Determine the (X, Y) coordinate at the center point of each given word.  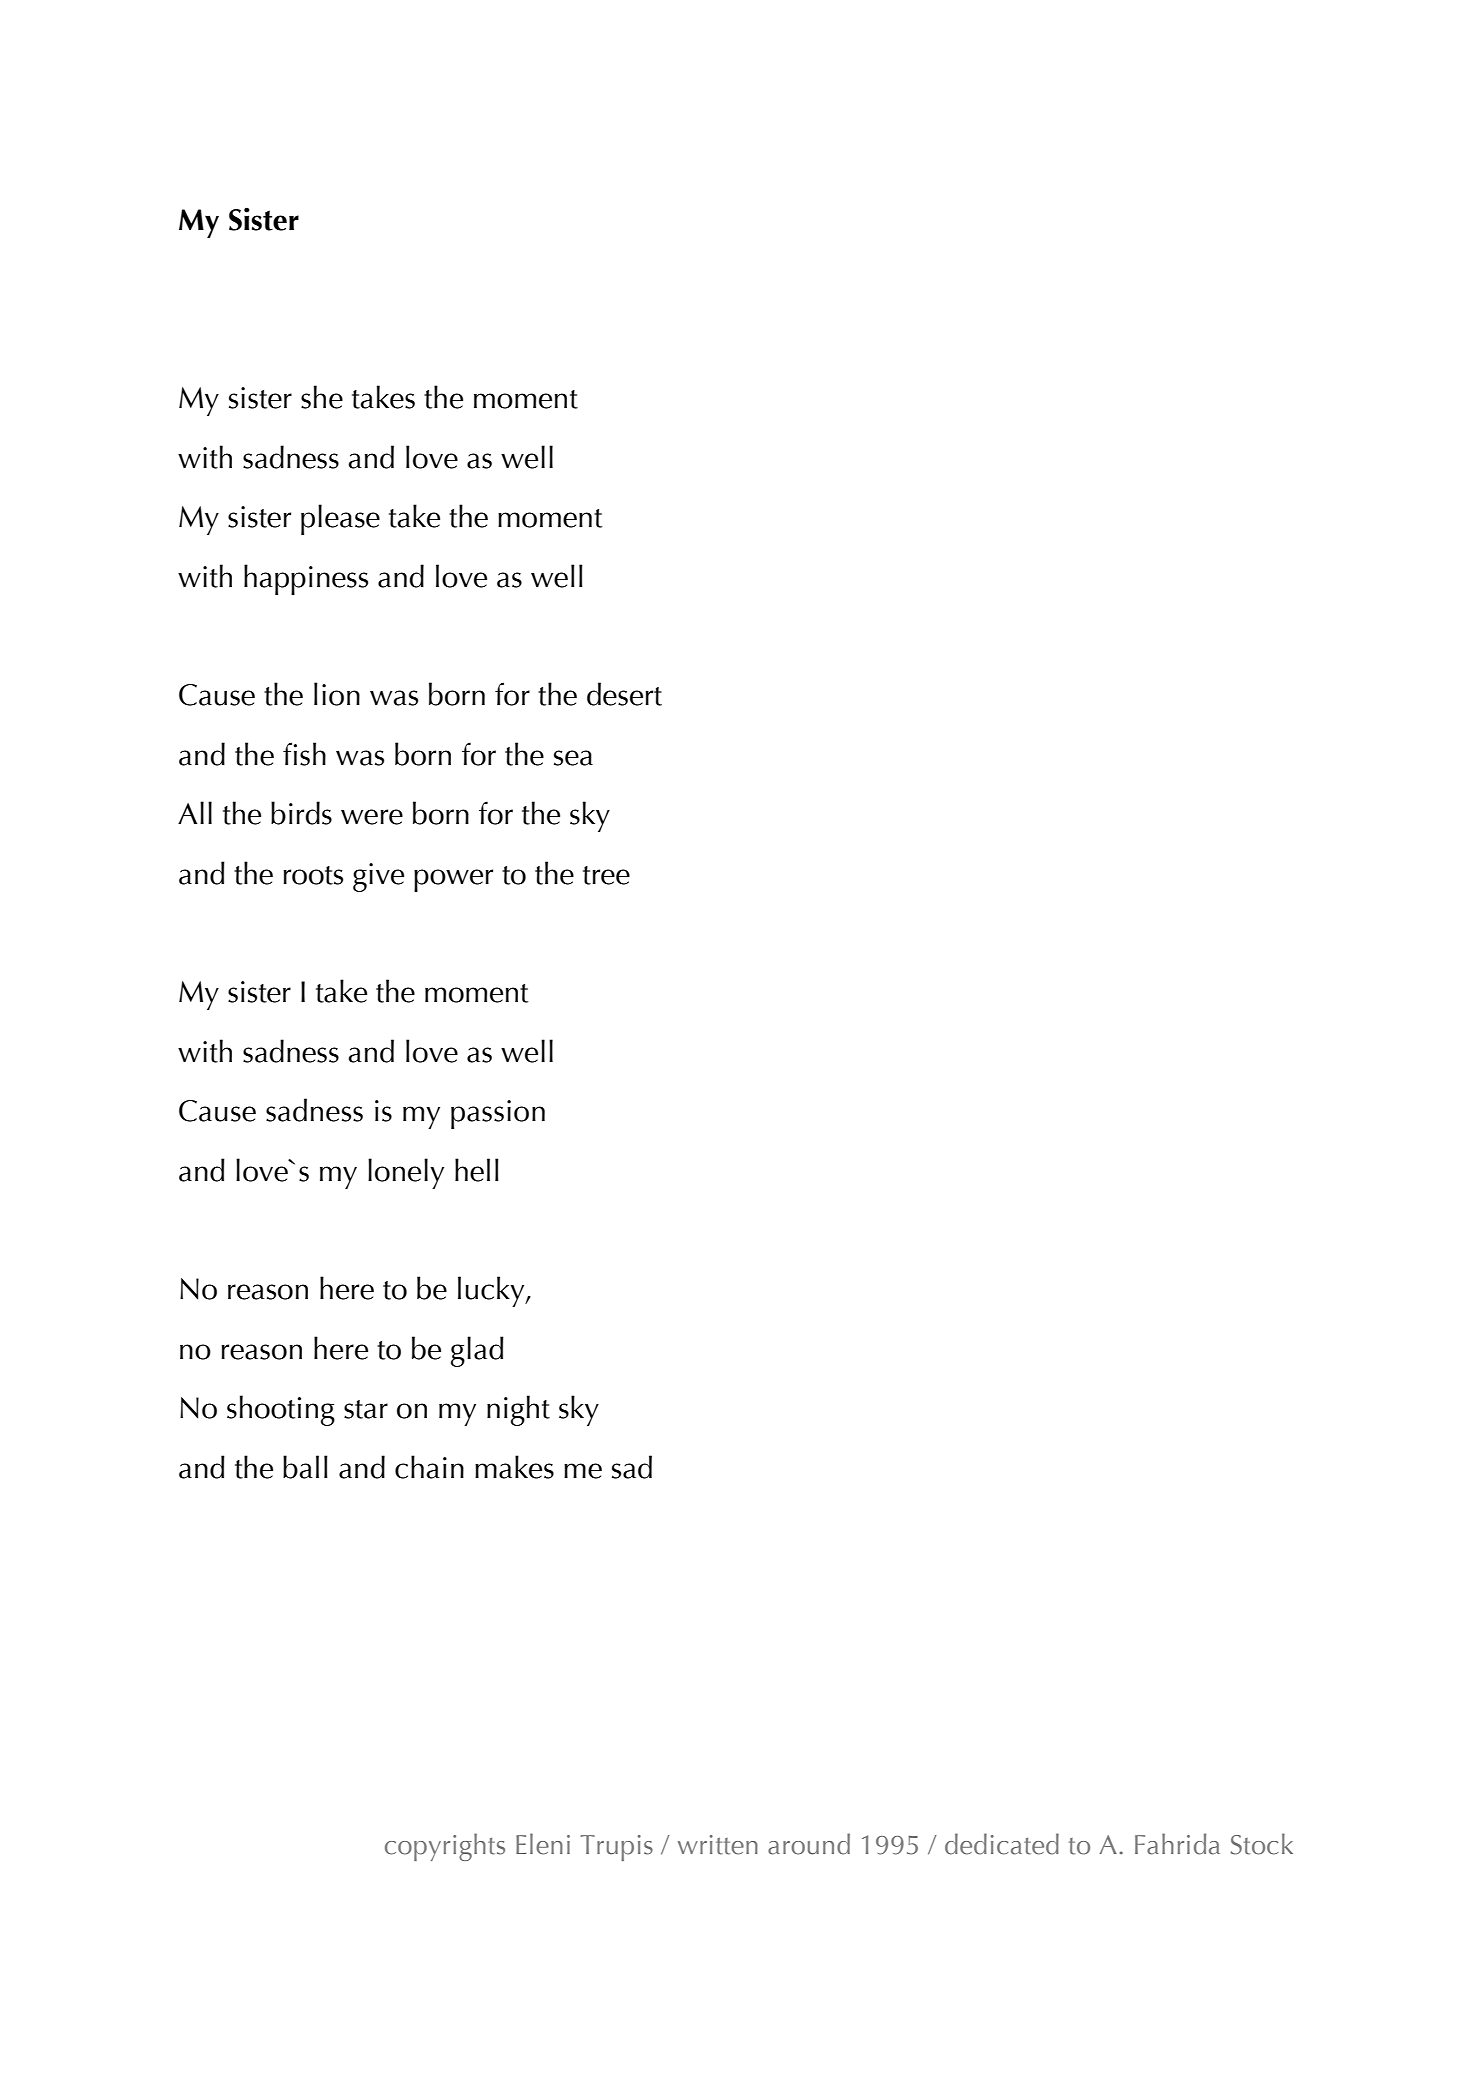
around (809, 1844)
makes (514, 1467)
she (322, 397)
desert (624, 694)
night (518, 1410)
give (378, 877)
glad (477, 1351)
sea (573, 758)
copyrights (445, 1847)
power (453, 880)
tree (606, 875)
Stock (1262, 1844)
